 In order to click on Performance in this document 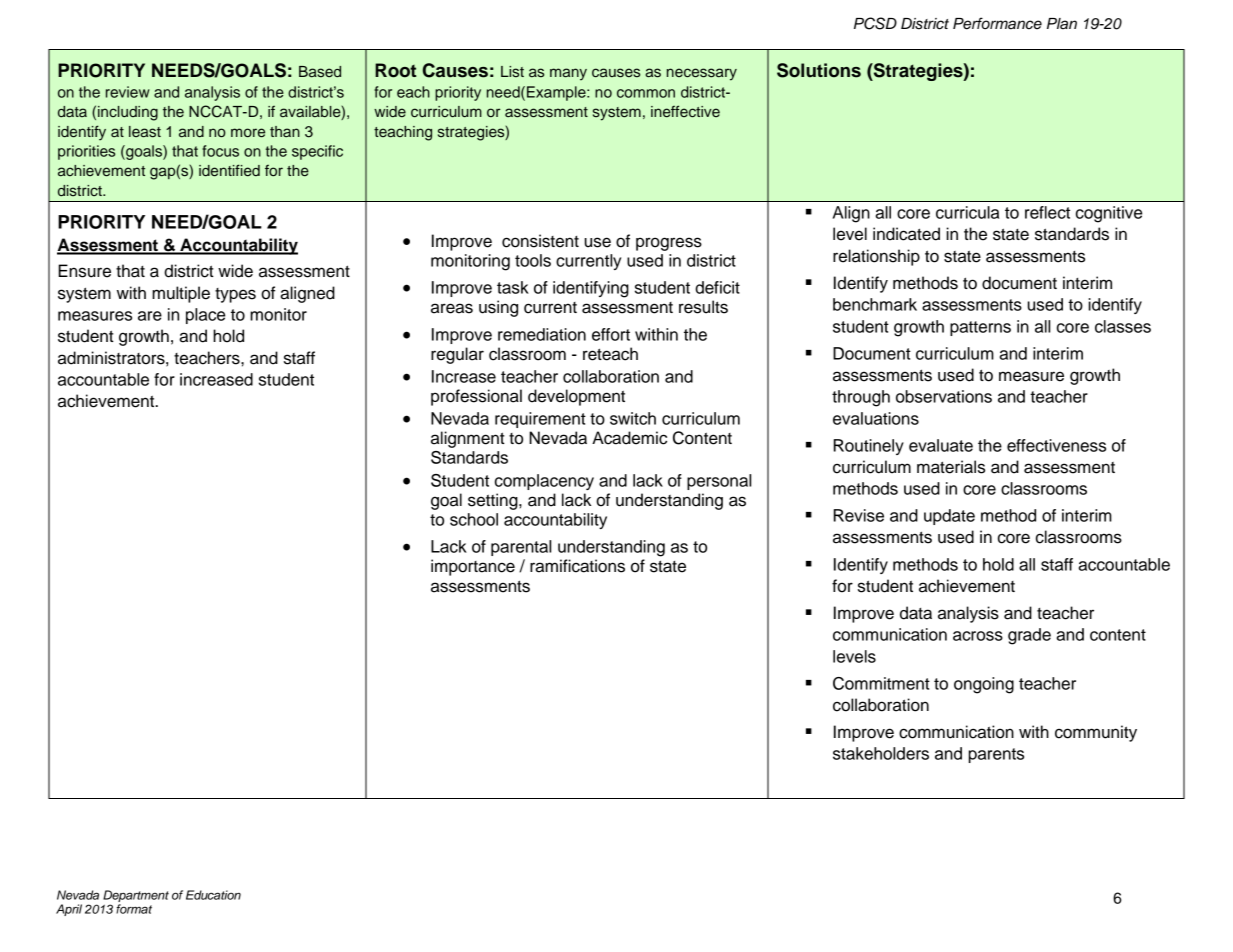, I will do `click(997, 23)`.
